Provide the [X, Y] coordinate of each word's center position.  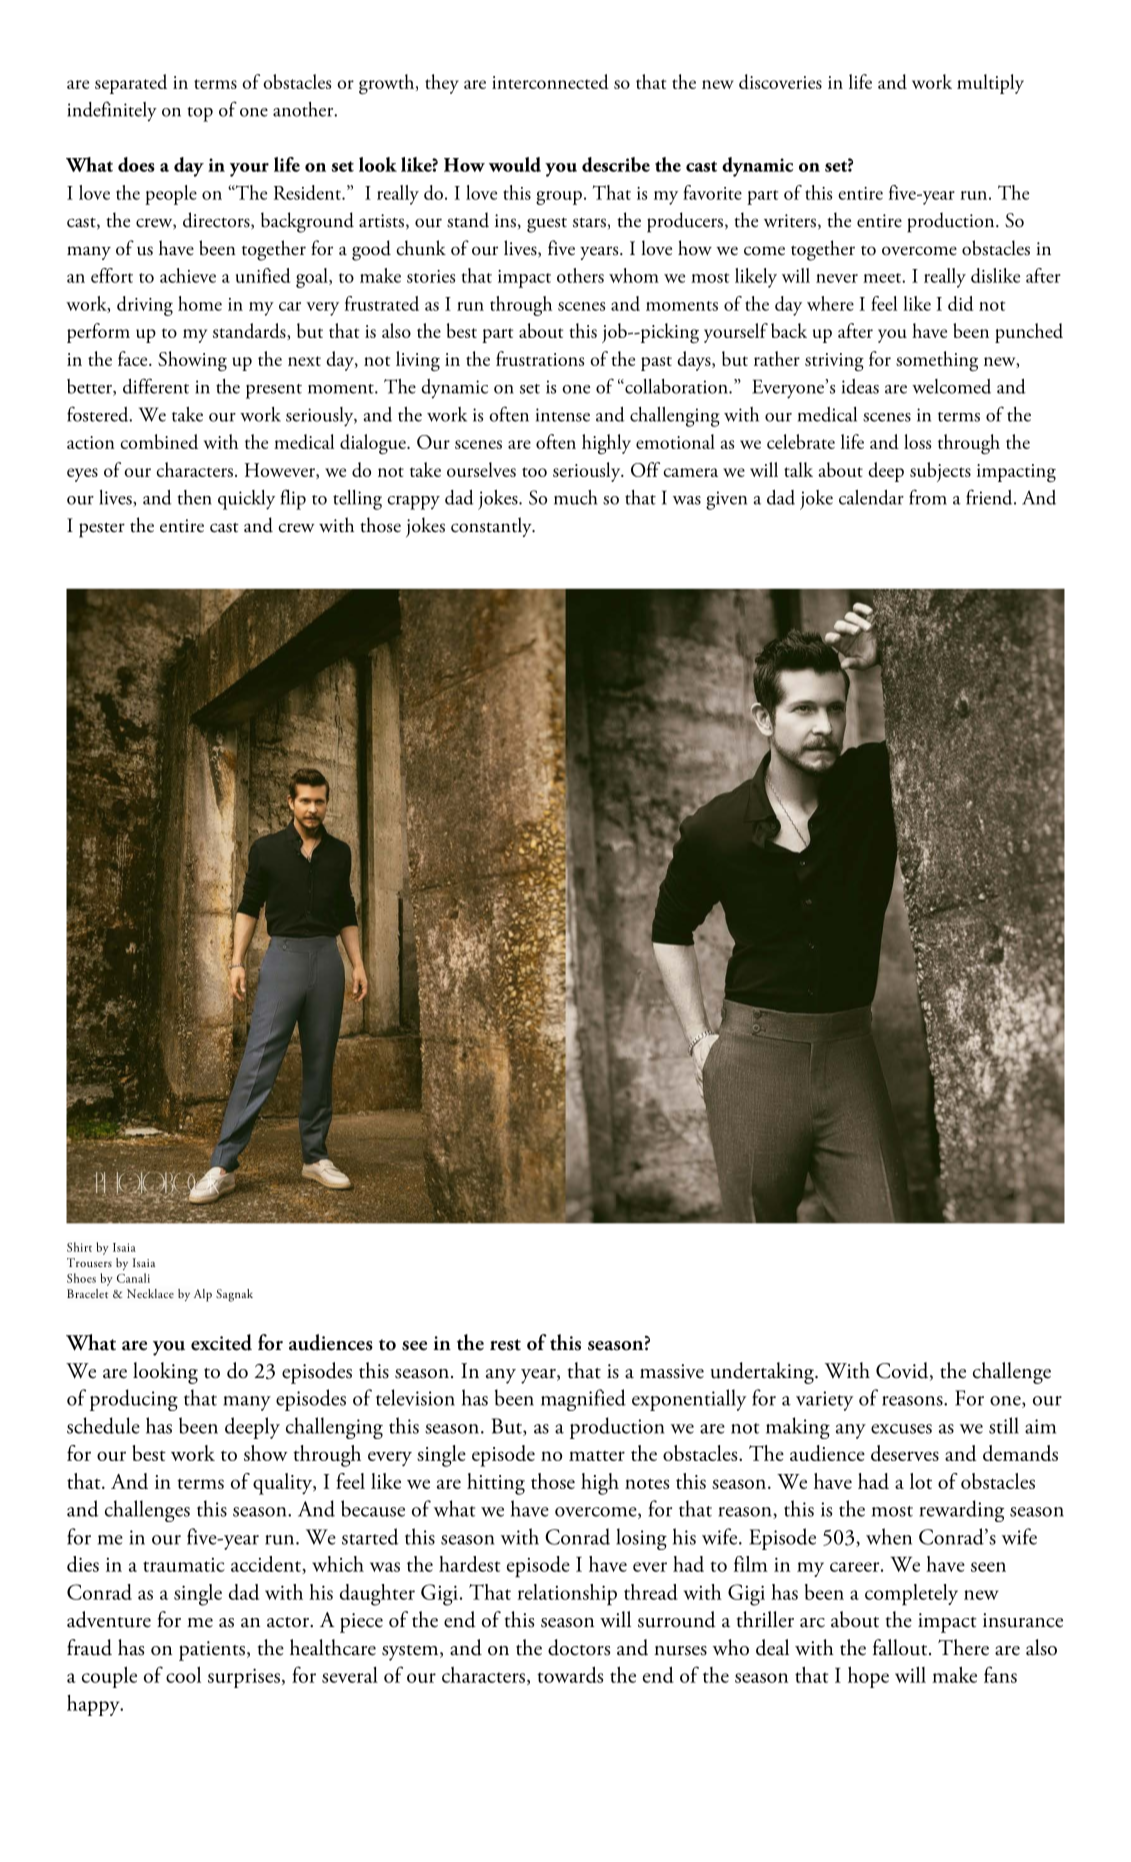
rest [505, 1345]
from [928, 497]
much [575, 497]
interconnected [550, 81]
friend [990, 497]
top [200, 114]
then [194, 497]
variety [825, 1401]
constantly [492, 527]
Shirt [79, 1247]
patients [212, 1651]
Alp [203, 1295]
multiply [990, 84]
